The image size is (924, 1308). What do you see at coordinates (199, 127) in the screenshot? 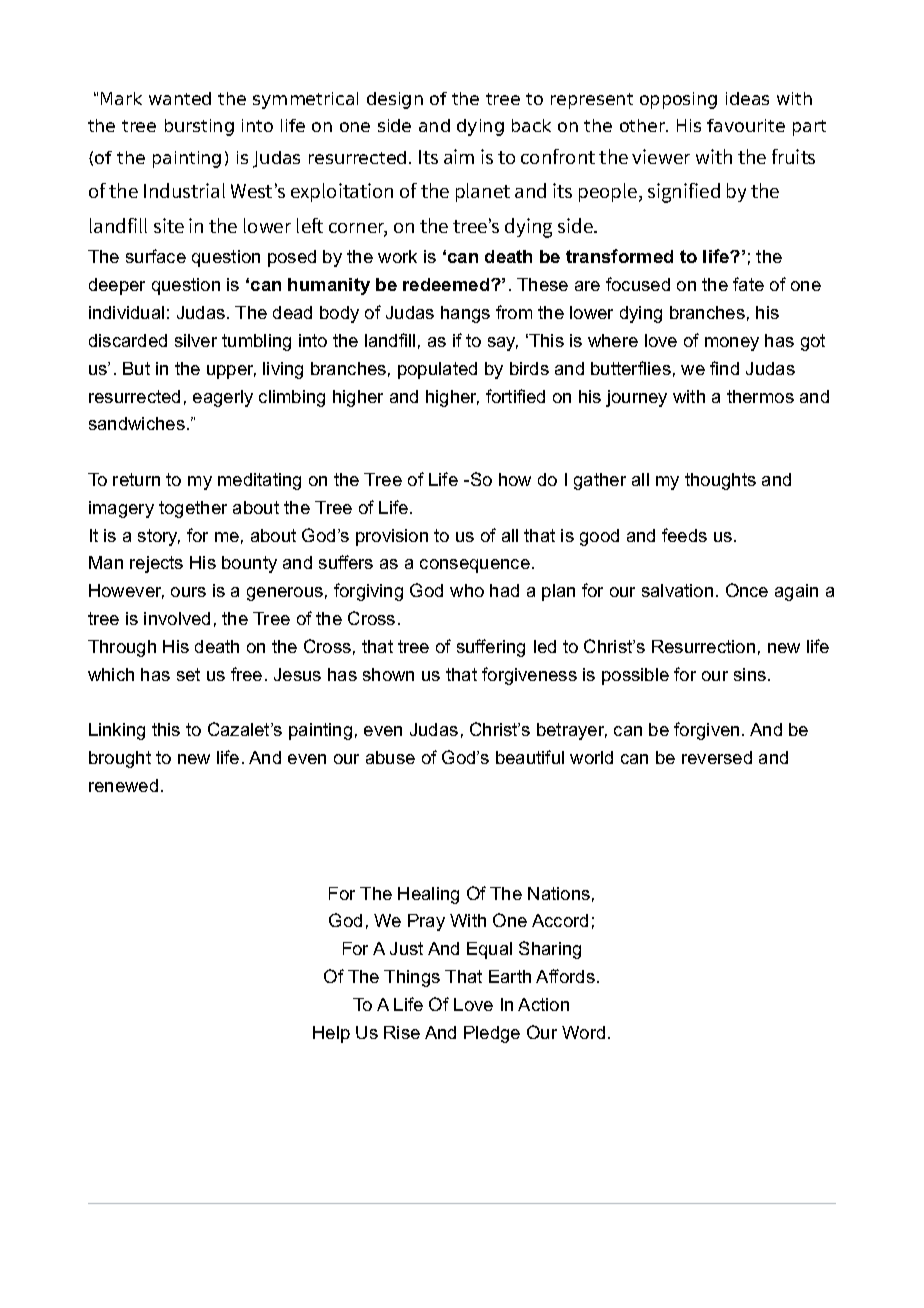
I see `bursting` at bounding box center [199, 127].
